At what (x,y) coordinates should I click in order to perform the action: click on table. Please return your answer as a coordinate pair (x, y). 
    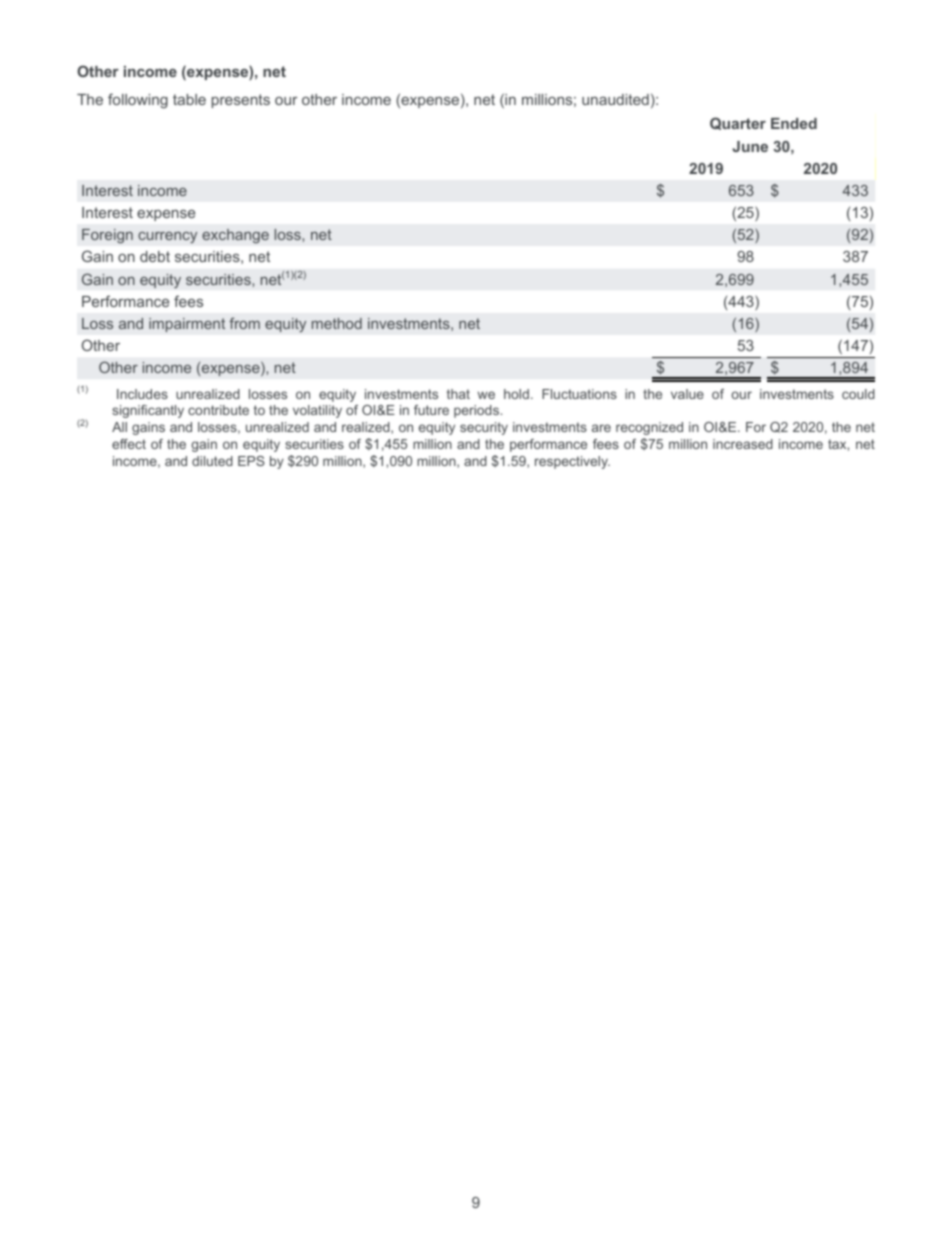
    Looking at the image, I should click on (189, 99).
